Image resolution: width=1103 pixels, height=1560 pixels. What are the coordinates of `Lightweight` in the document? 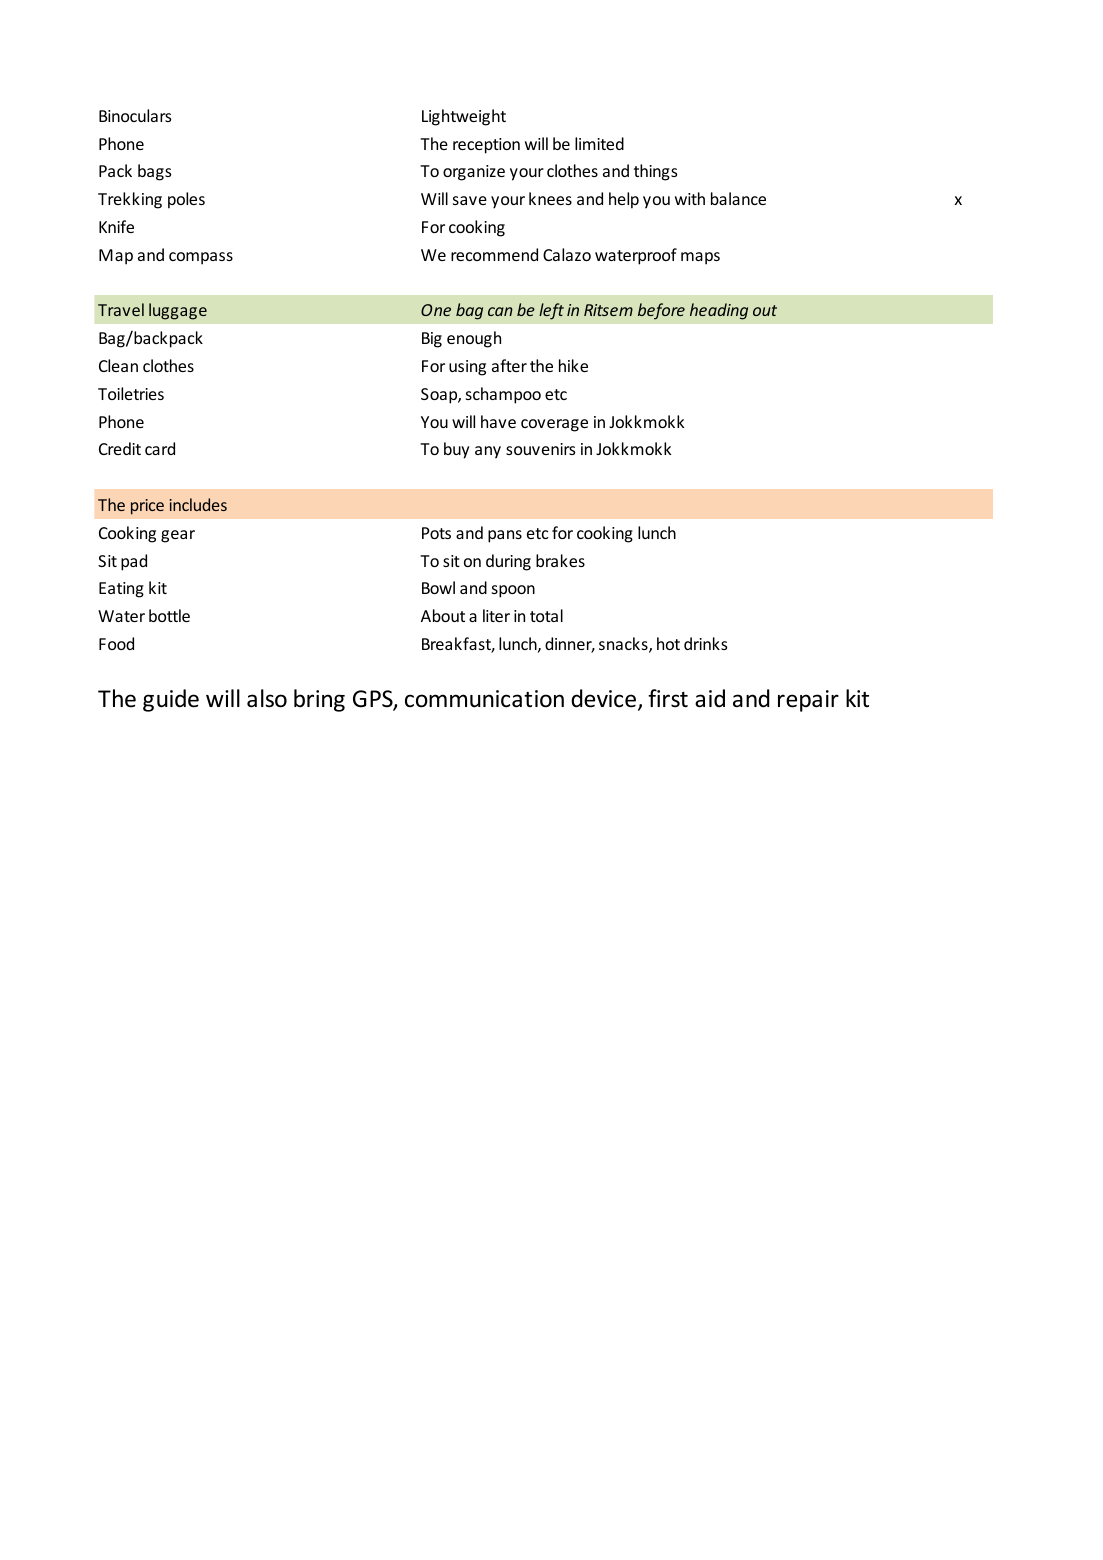 It's located at (464, 117).
